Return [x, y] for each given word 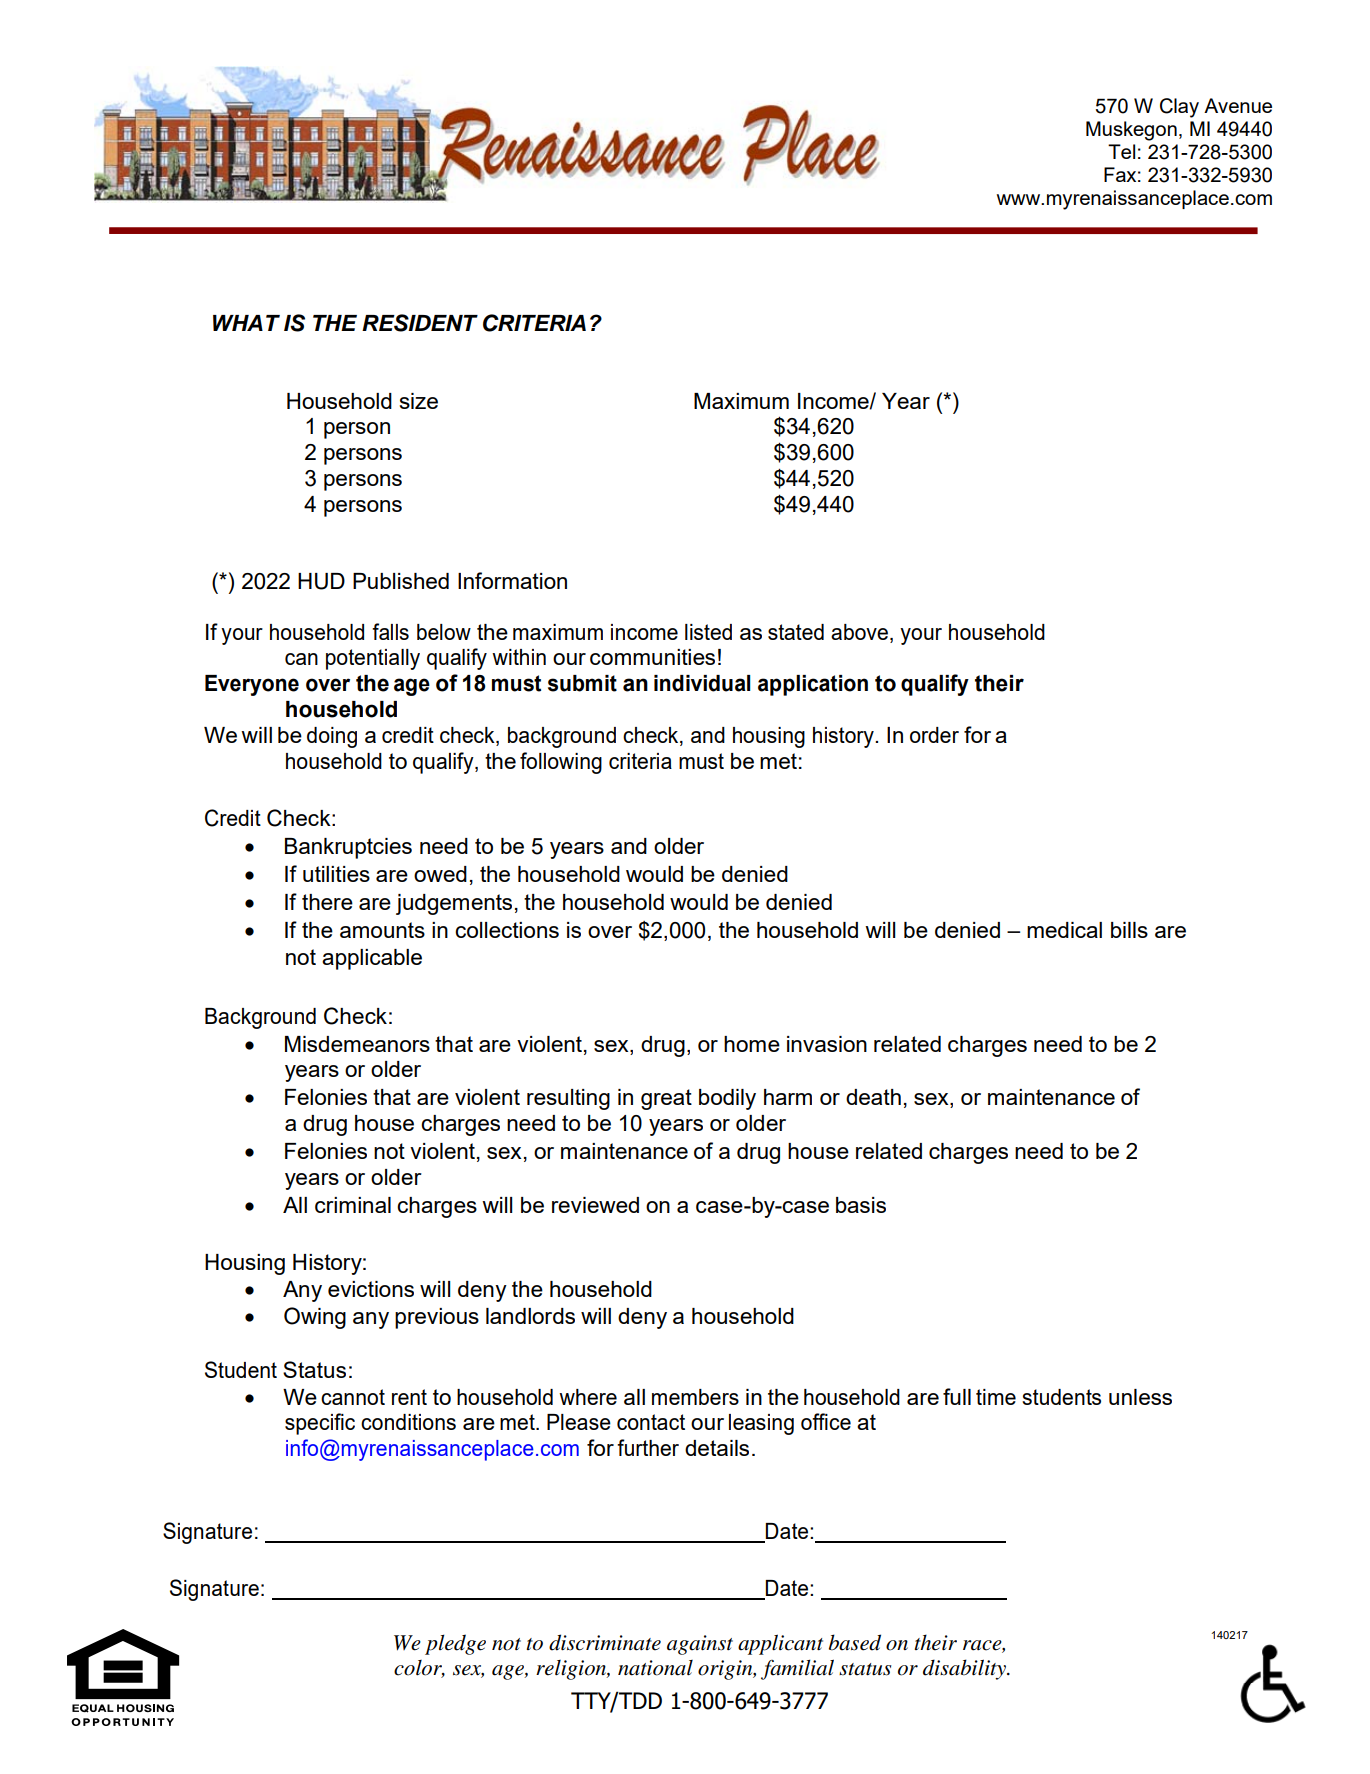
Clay [1179, 108]
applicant [780, 1644]
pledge [455, 1644]
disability [965, 1669]
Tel [1121, 151]
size [419, 401]
